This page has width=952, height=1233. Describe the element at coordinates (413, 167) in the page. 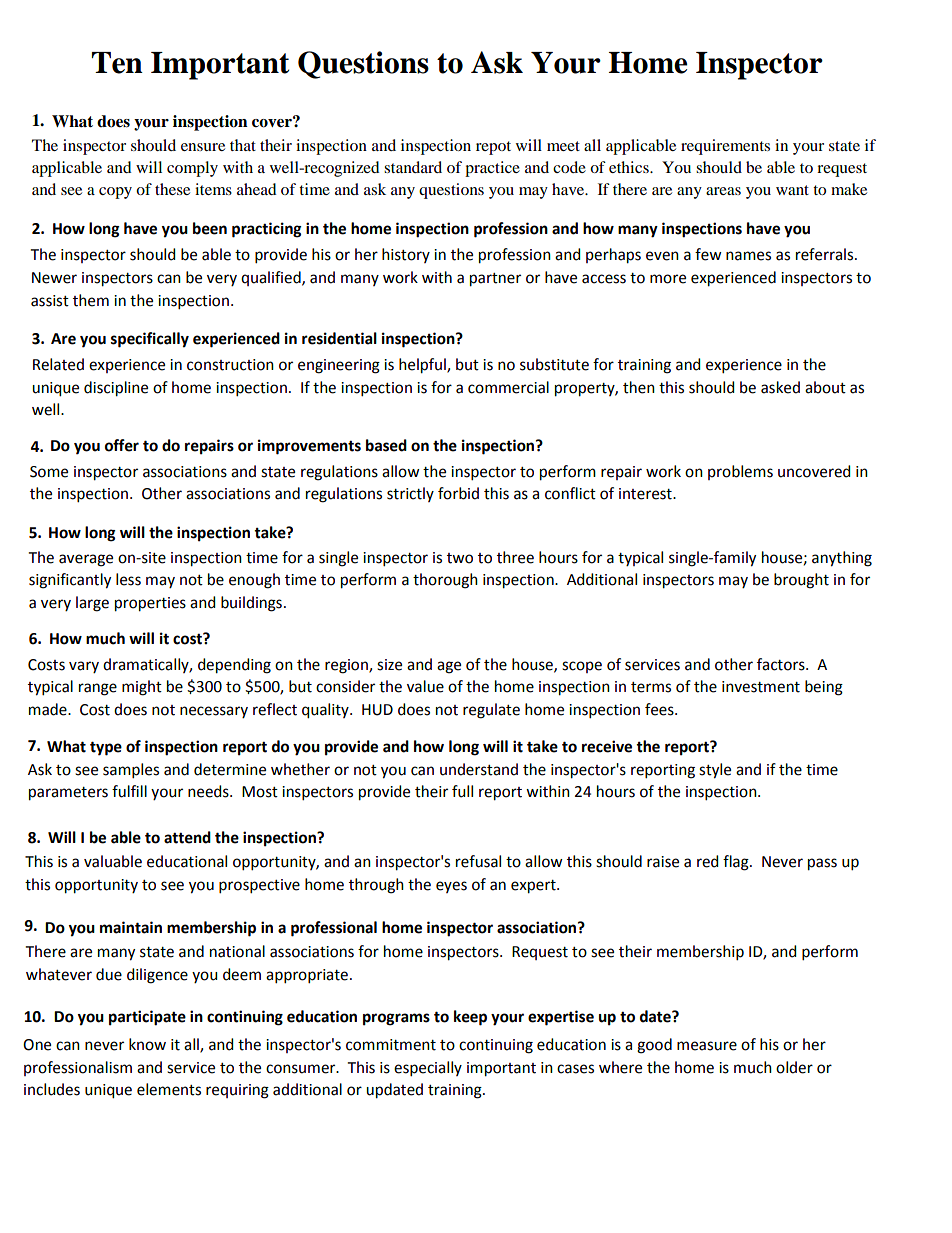

I see `standard` at that location.
